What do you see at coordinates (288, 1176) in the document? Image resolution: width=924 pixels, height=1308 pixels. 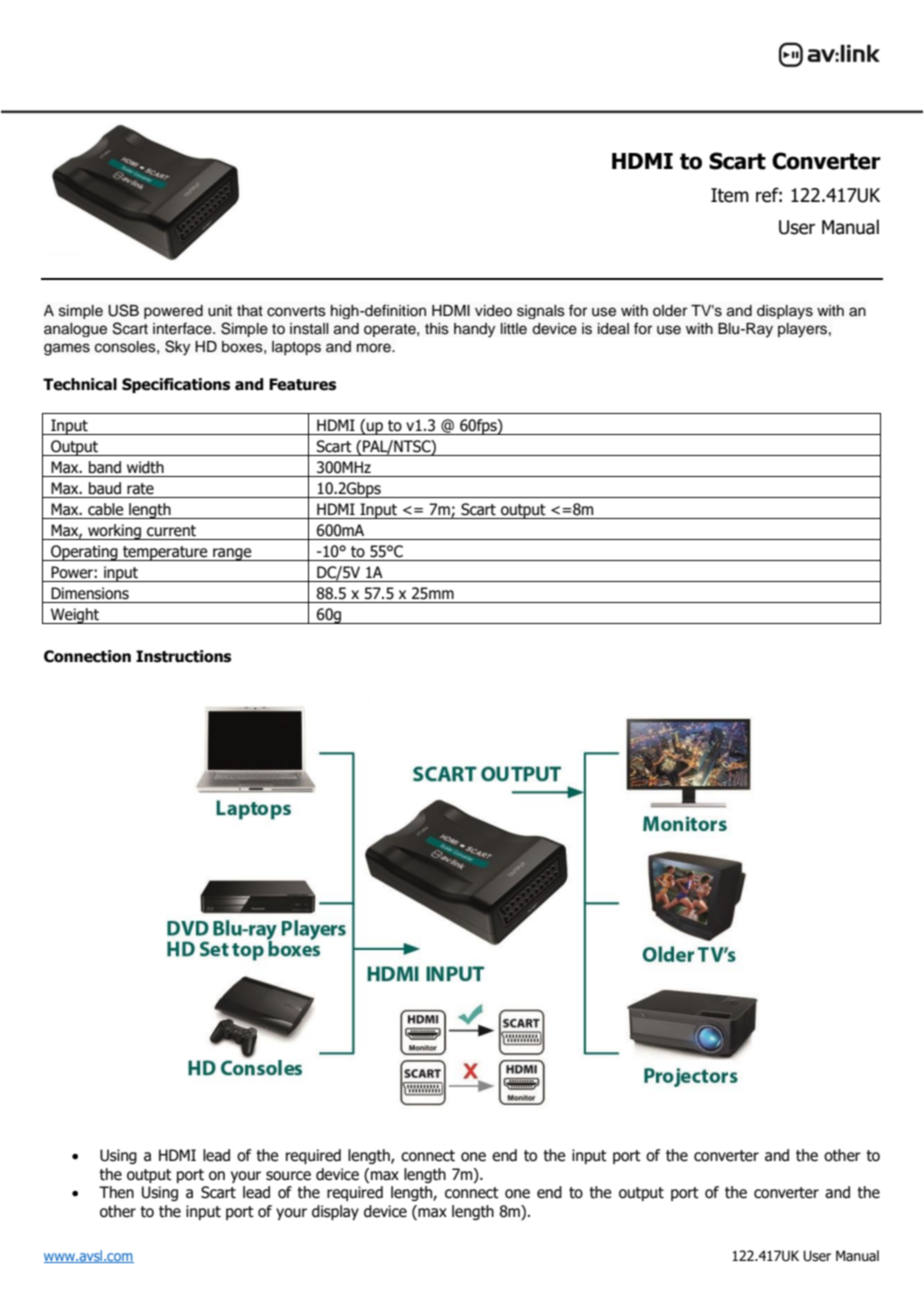 I see `source` at bounding box center [288, 1176].
